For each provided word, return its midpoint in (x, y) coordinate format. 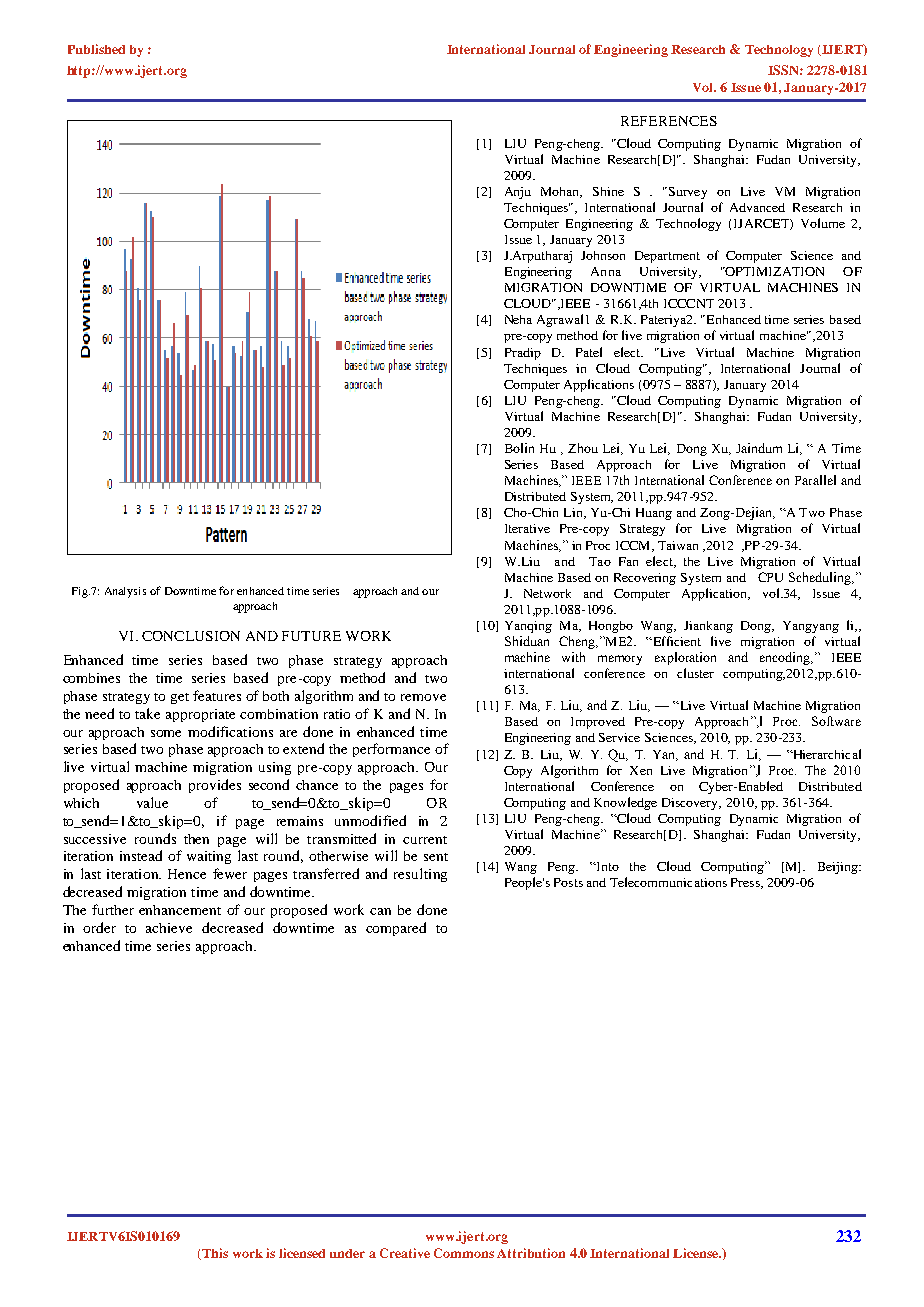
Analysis (125, 592)
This (214, 1254)
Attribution (531, 1253)
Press (746, 883)
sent (436, 857)
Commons (464, 1253)
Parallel (815, 480)
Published (96, 49)
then (196, 839)
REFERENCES (669, 121)
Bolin (519, 448)
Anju (518, 193)
